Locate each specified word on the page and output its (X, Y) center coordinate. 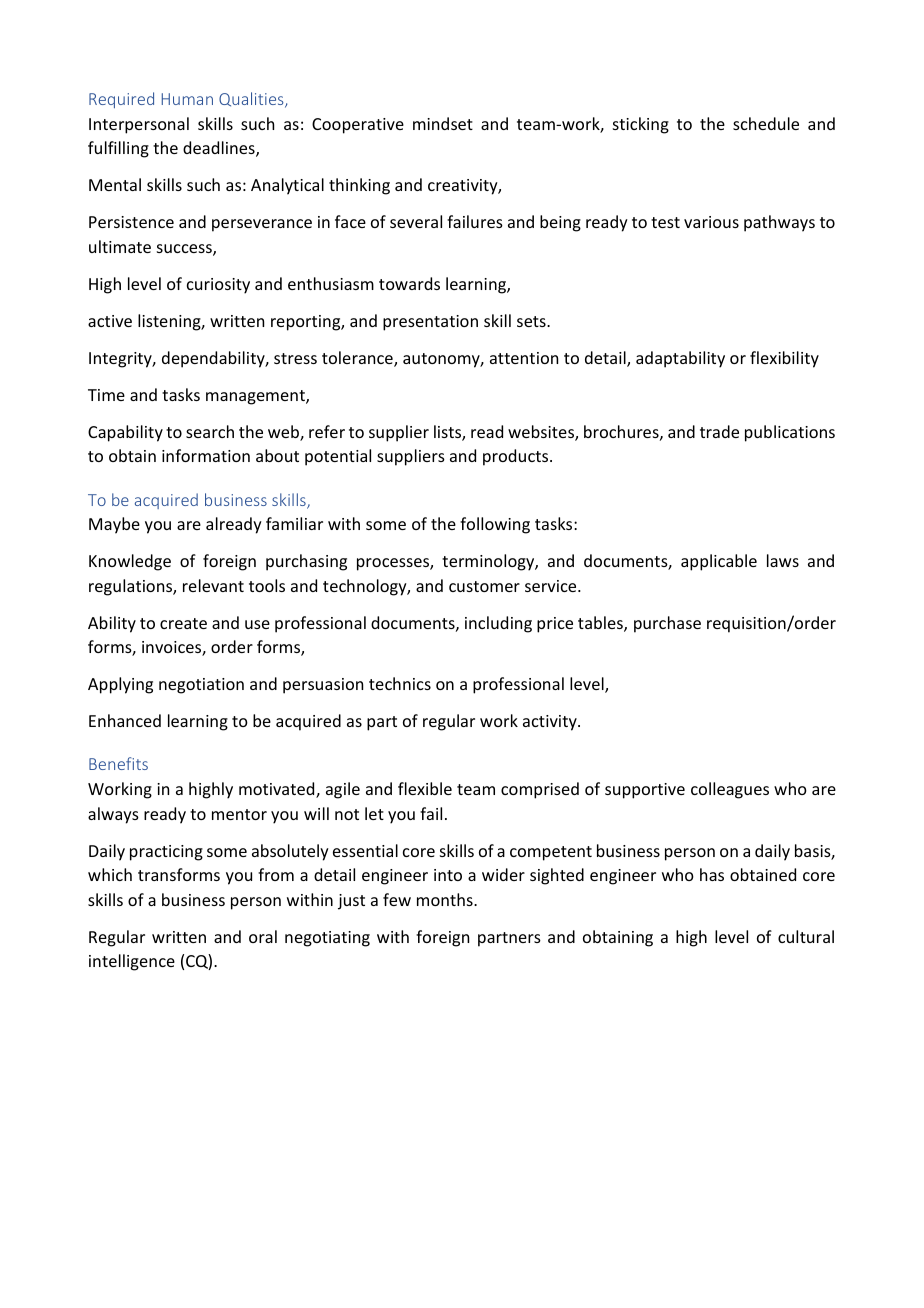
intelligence (132, 962)
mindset (443, 123)
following (495, 525)
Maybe (114, 525)
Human (187, 99)
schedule (766, 123)
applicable (719, 562)
